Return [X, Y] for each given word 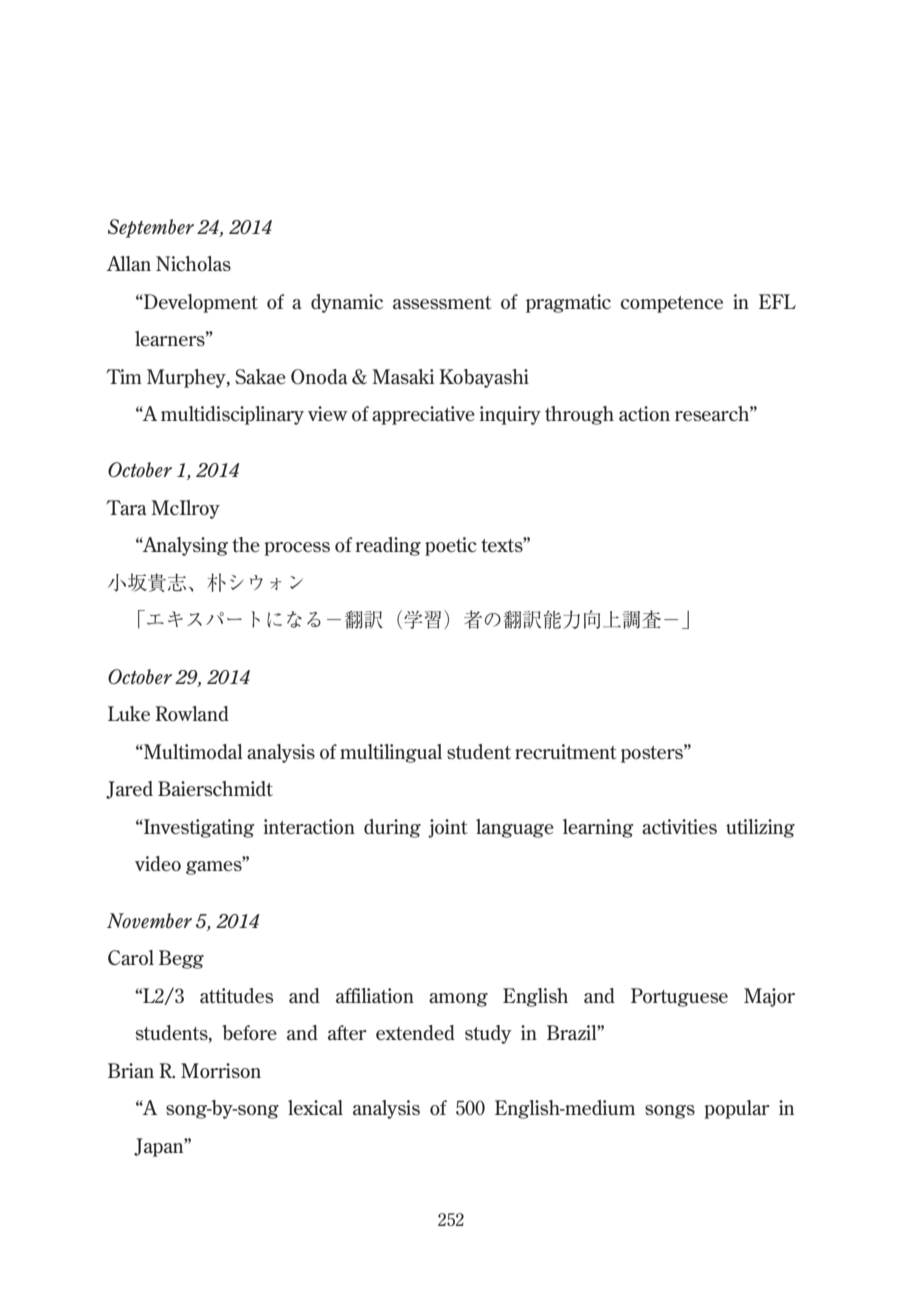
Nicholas [193, 263]
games [215, 867]
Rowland [192, 713]
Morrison [221, 1070]
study [488, 1034]
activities [679, 826]
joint [448, 828]
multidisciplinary [232, 415]
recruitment [566, 751]
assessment [442, 302]
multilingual [391, 753]
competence [672, 304]
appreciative [423, 415]
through [579, 415]
